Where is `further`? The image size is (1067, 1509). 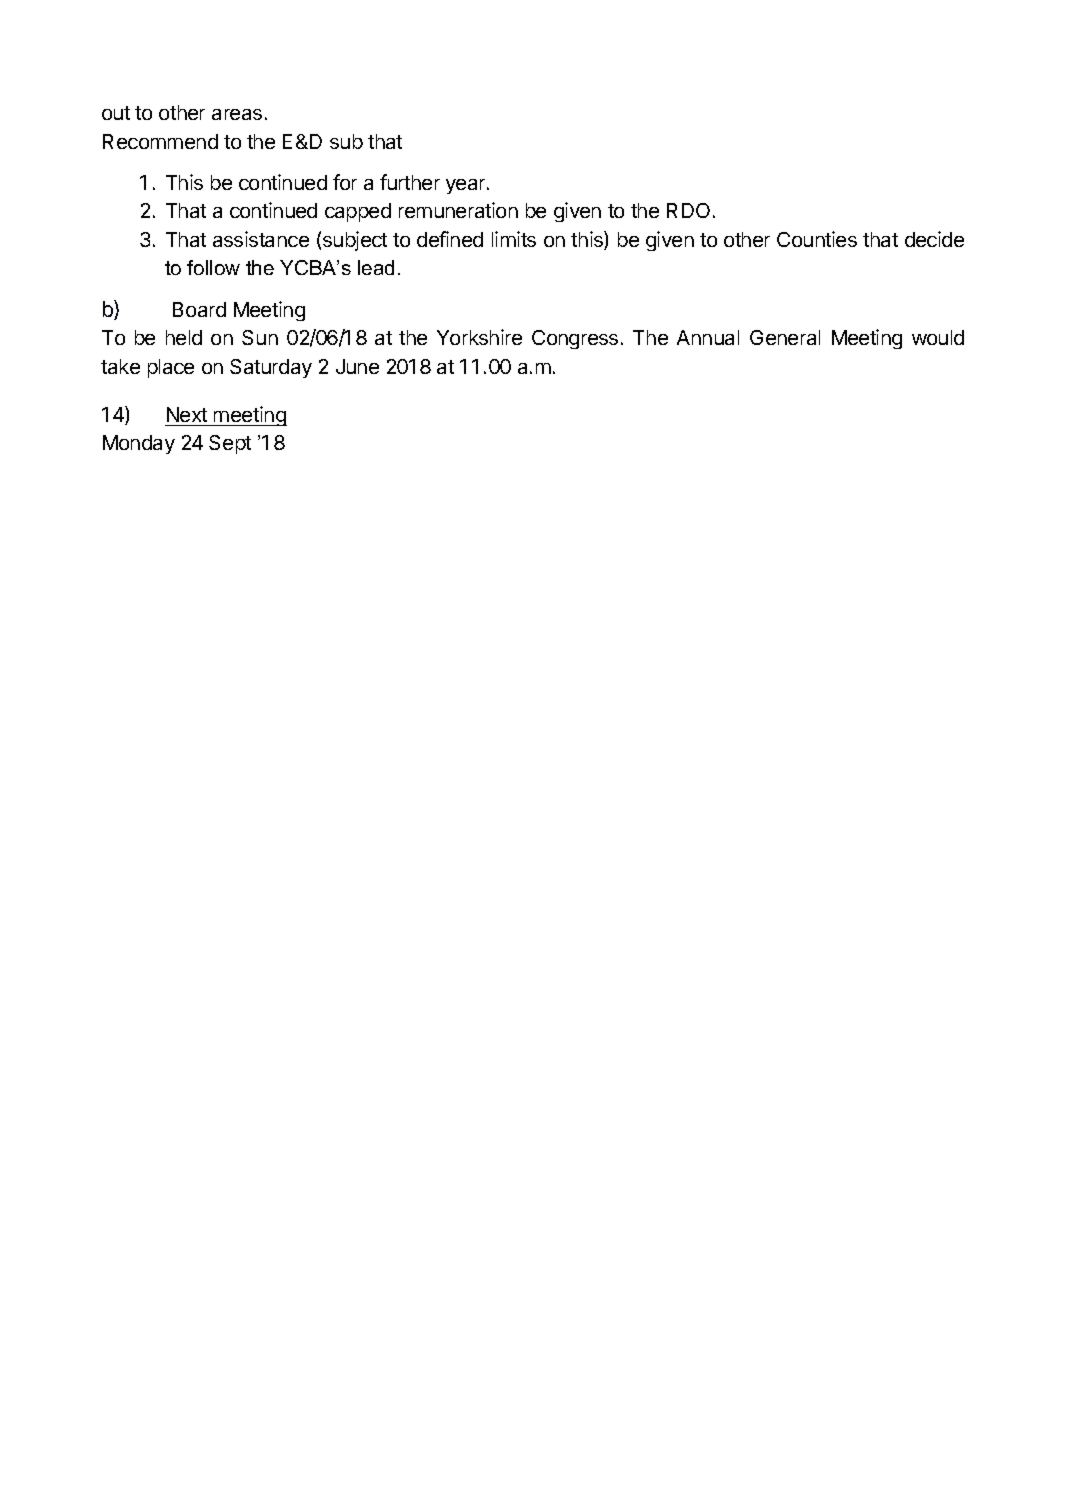 further is located at coordinates (410, 182).
